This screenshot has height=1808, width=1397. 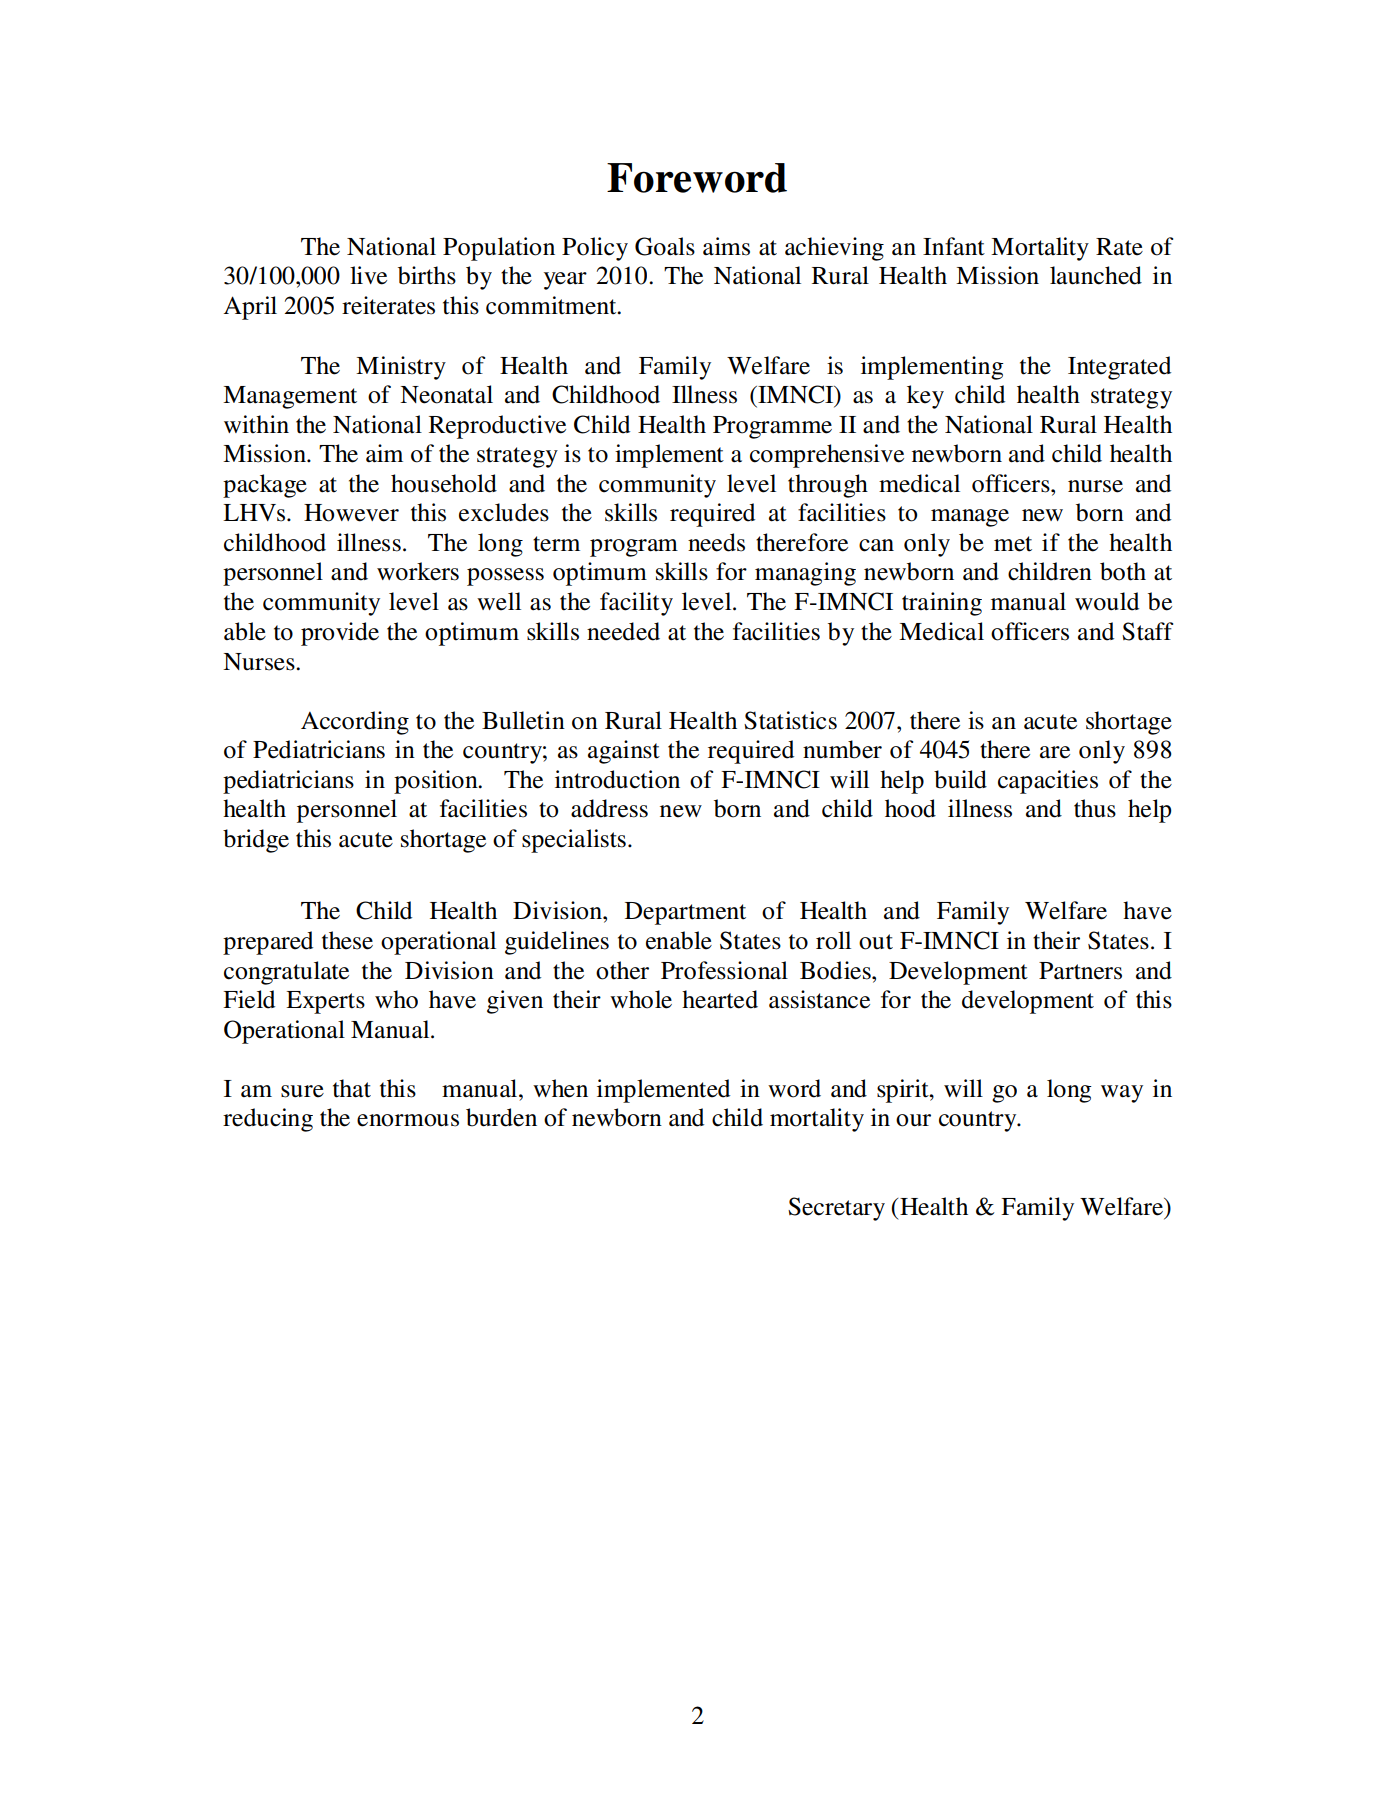 I want to click on Secretary, so click(x=836, y=1209).
